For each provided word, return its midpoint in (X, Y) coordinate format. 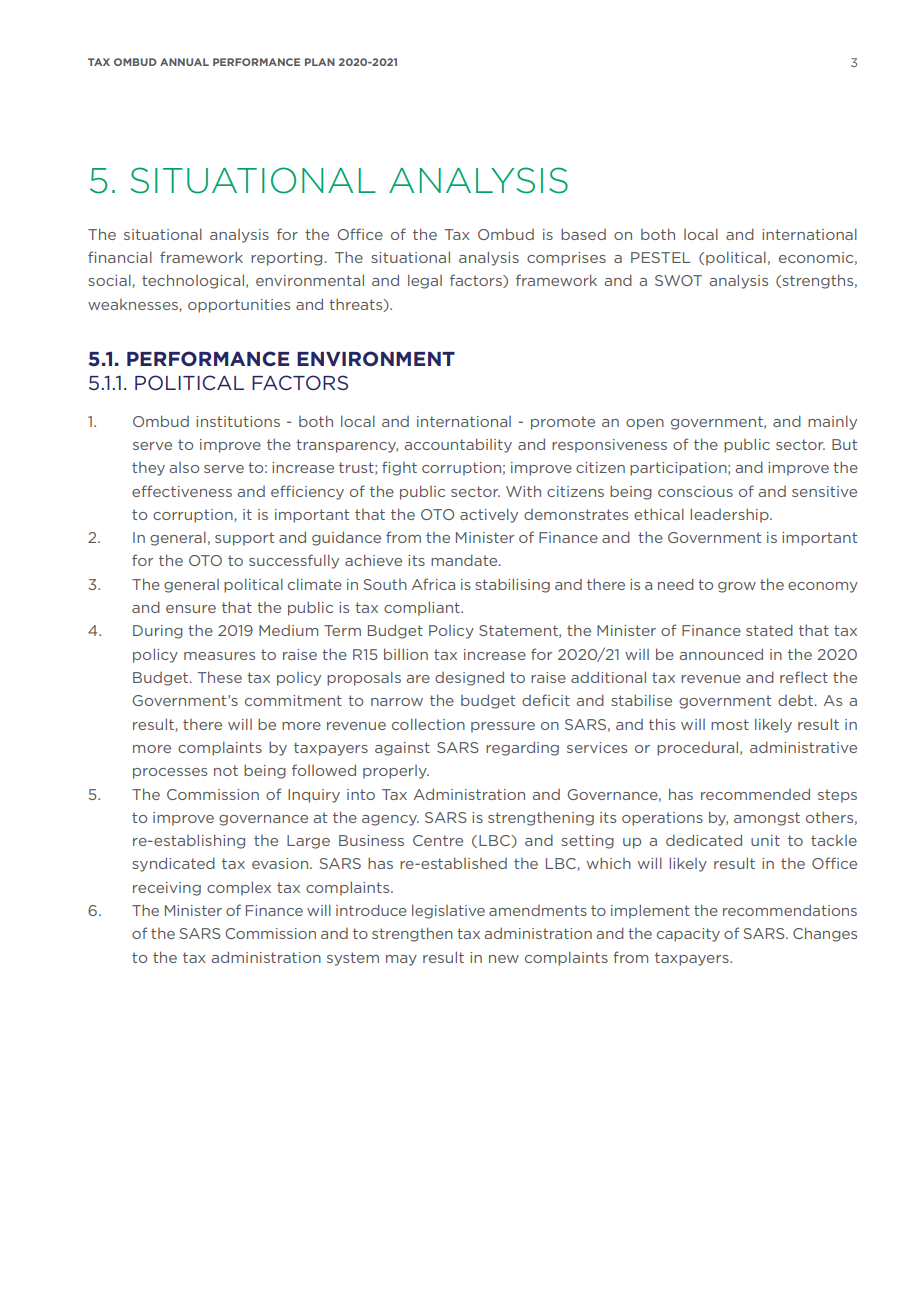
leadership (730, 515)
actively (489, 515)
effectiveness (182, 491)
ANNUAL (184, 62)
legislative (448, 911)
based (583, 234)
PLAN (320, 62)
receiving (167, 889)
